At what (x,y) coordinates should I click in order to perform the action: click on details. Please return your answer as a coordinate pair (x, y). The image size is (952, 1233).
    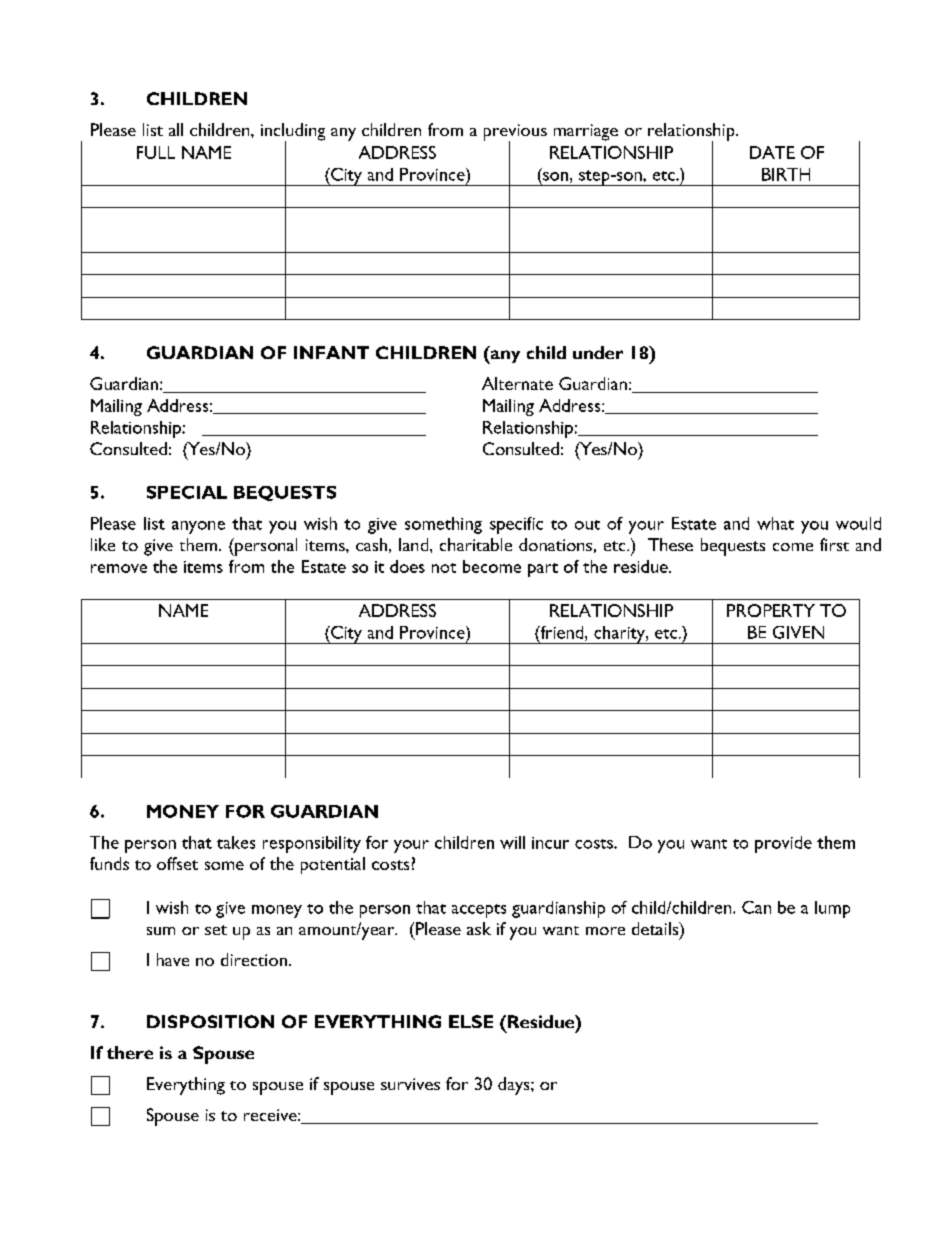
    Looking at the image, I should click on (656, 930).
